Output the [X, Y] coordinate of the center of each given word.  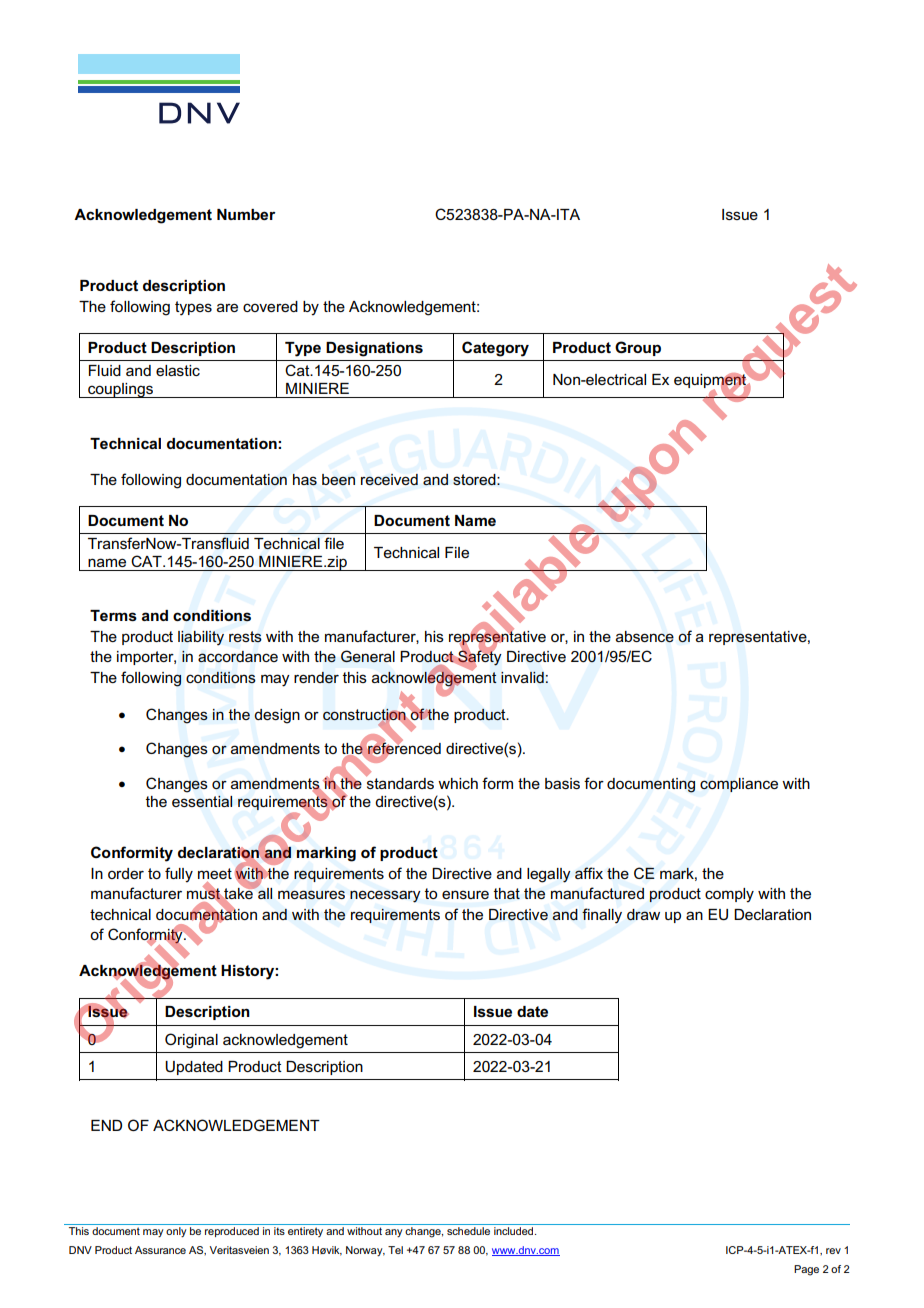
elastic [178, 370]
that [507, 893]
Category [495, 349]
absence [645, 637]
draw [643, 915]
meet [215, 873]
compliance [739, 785]
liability [201, 638]
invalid [522, 677]
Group [638, 348]
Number [246, 214]
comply [729, 895]
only [176, 1232]
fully [179, 875]
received [389, 479]
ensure [465, 894]
